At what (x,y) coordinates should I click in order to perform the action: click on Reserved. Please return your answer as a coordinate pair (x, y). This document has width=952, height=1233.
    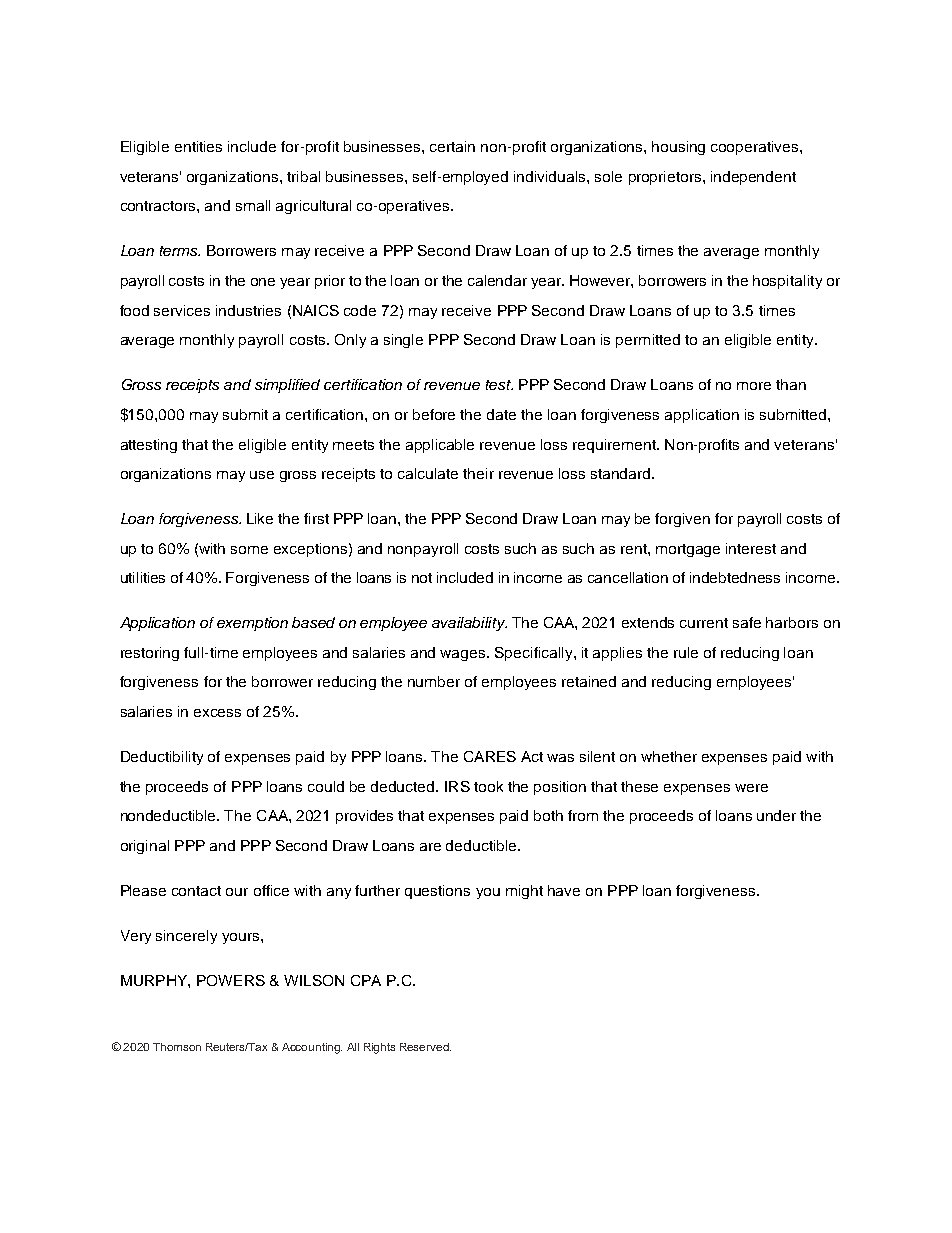
    Looking at the image, I should click on (425, 1047).
